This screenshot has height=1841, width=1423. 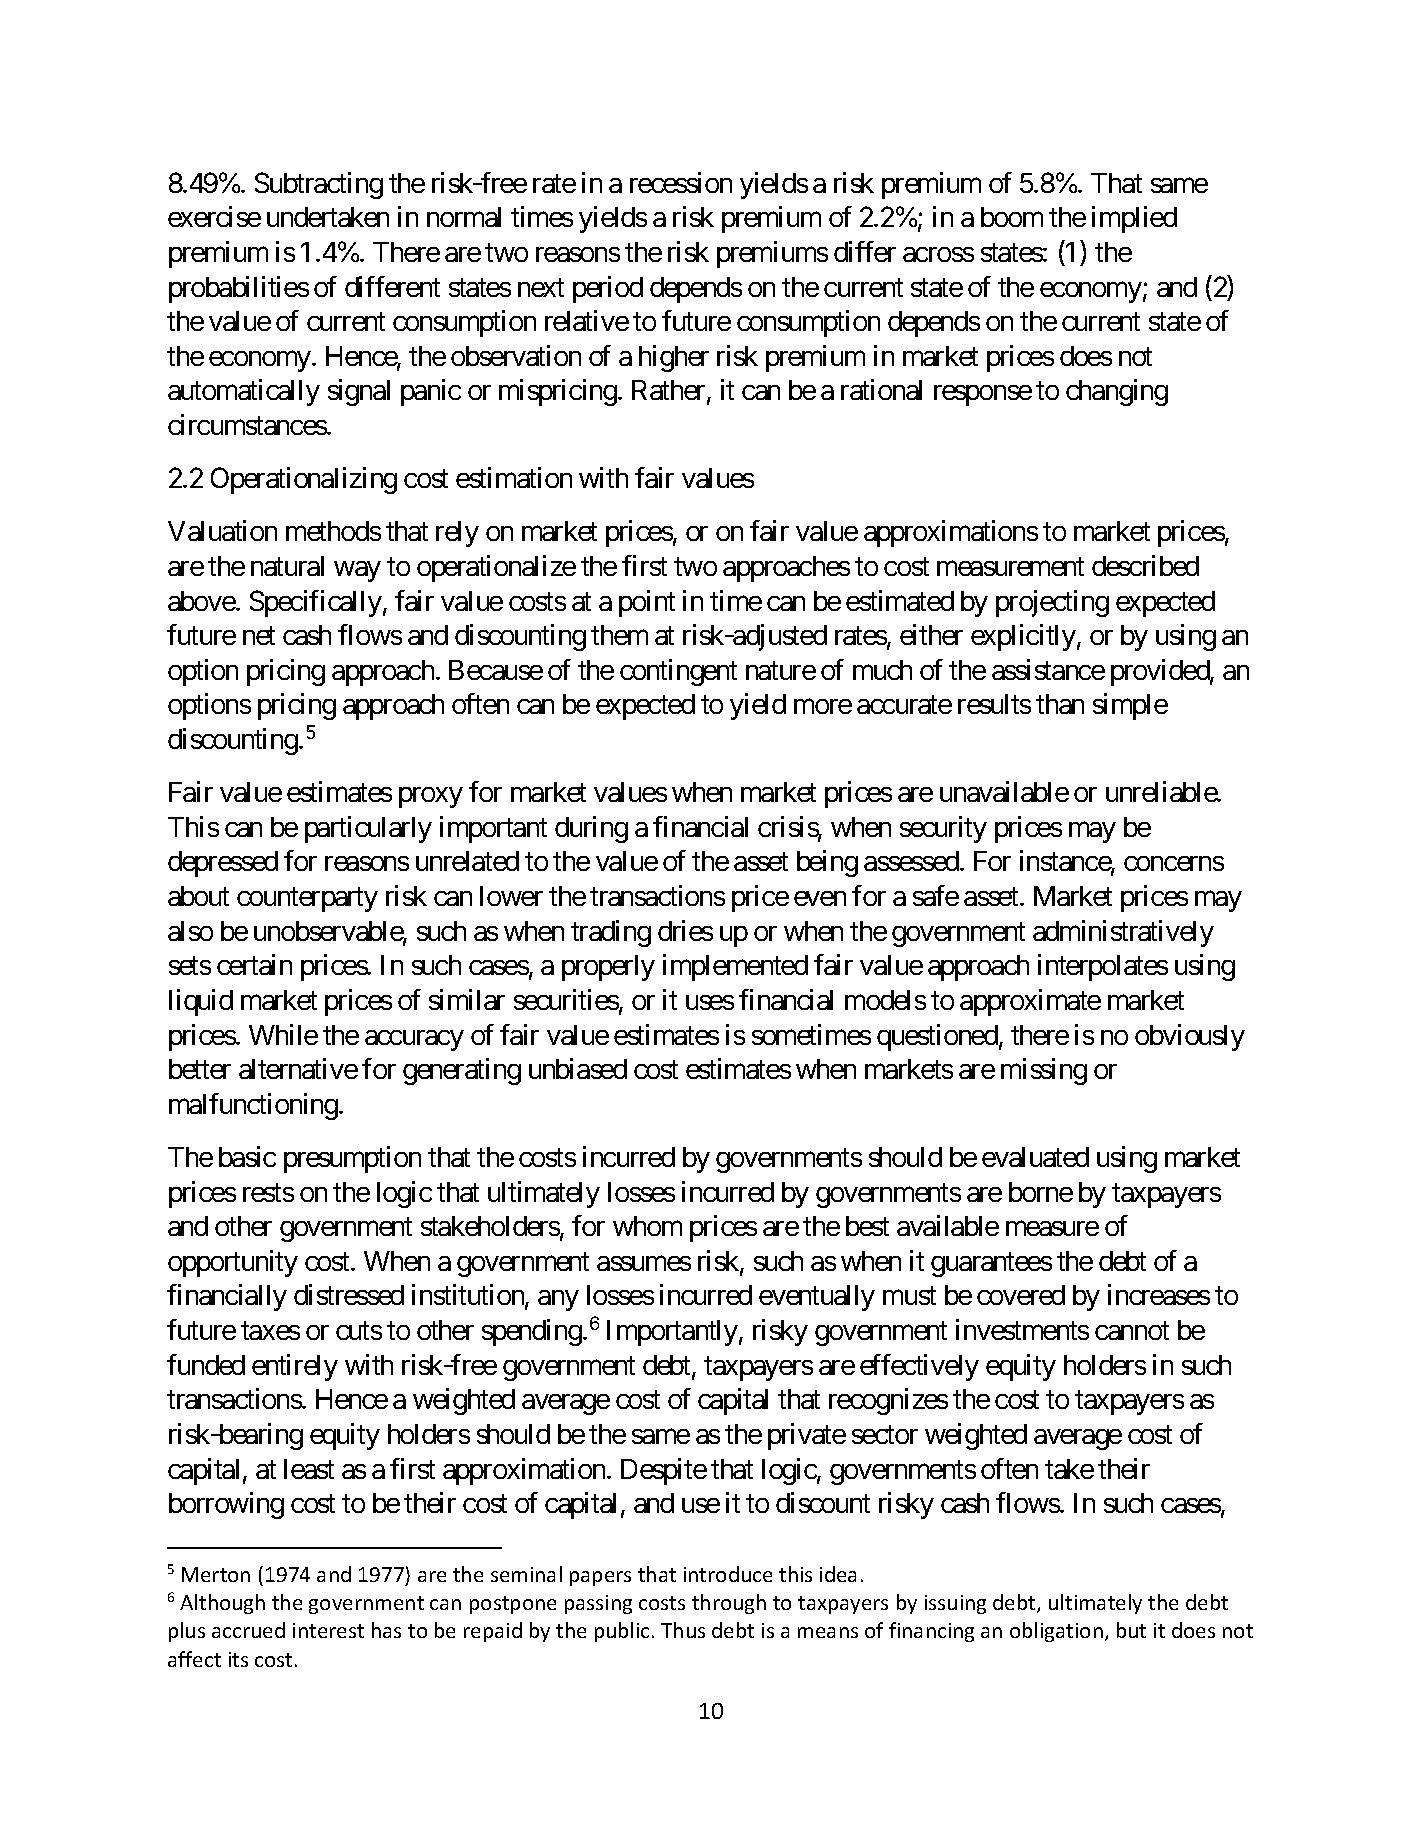 What do you see at coordinates (1052, 603) in the screenshot?
I see `projecting` at bounding box center [1052, 603].
